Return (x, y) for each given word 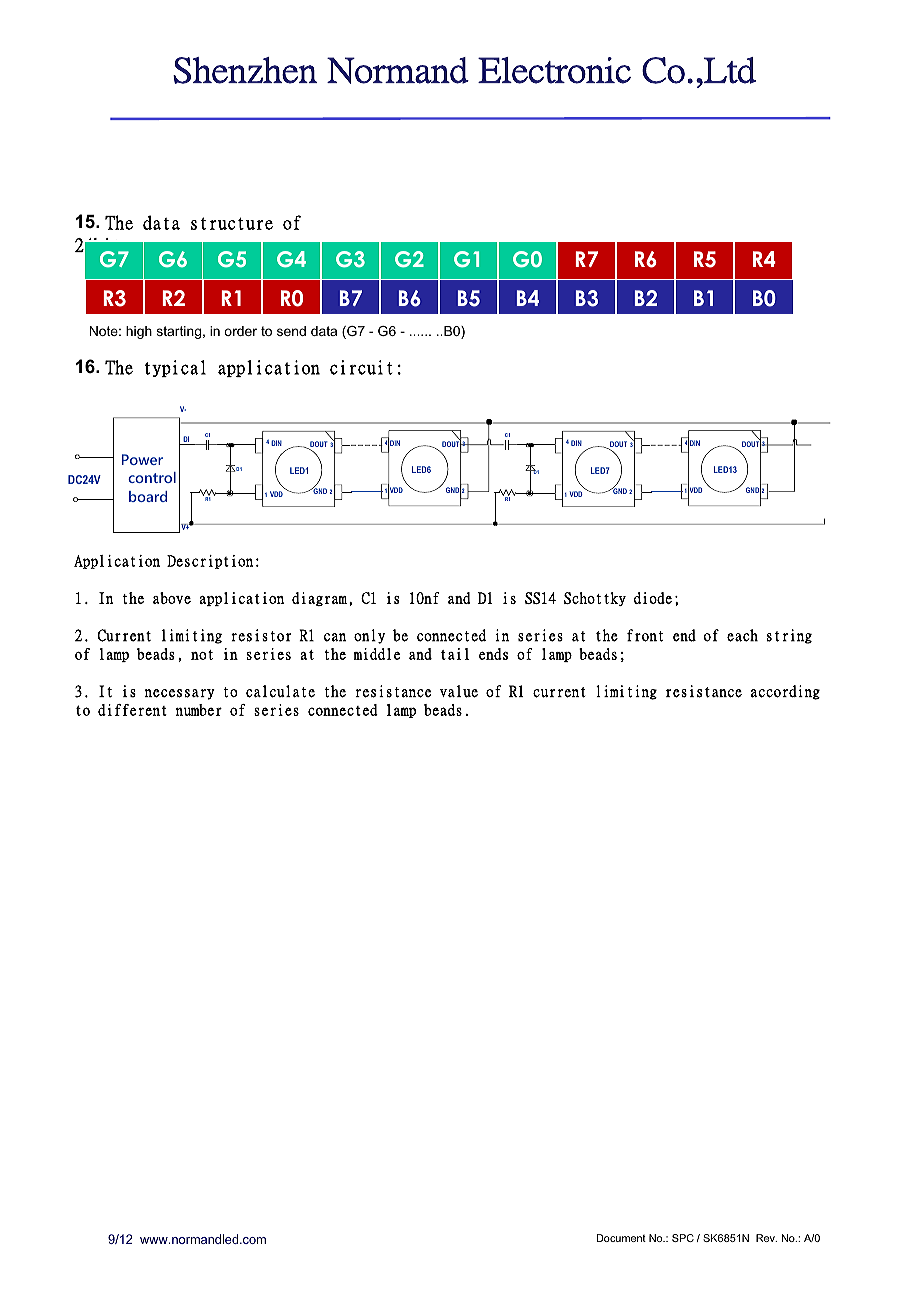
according (785, 692)
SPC (683, 1238)
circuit (361, 367)
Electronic (554, 70)
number (198, 710)
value (459, 691)
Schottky (595, 599)
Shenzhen (245, 70)
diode (653, 598)
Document (621, 1238)
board (148, 496)
